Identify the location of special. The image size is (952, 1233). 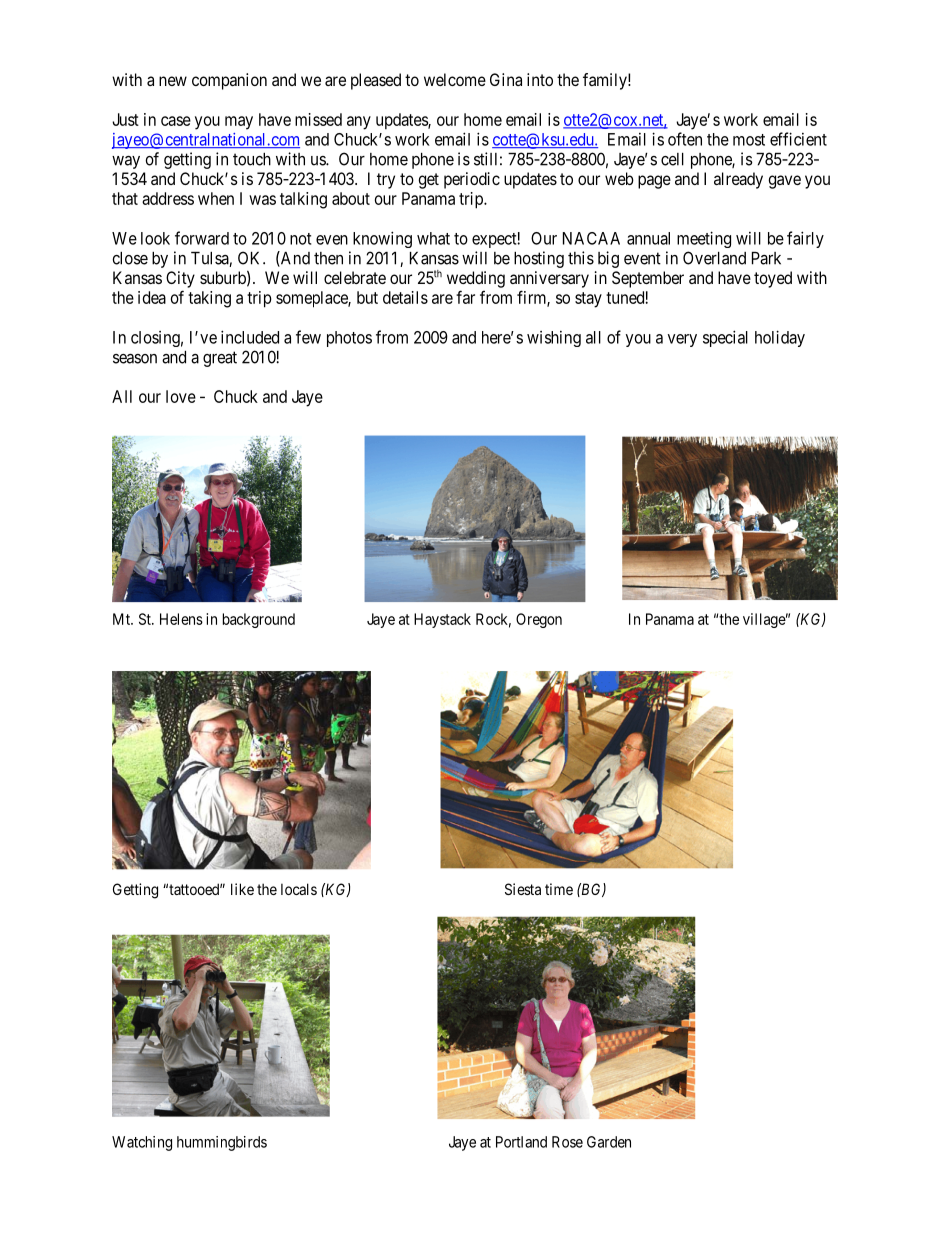
(725, 338).
